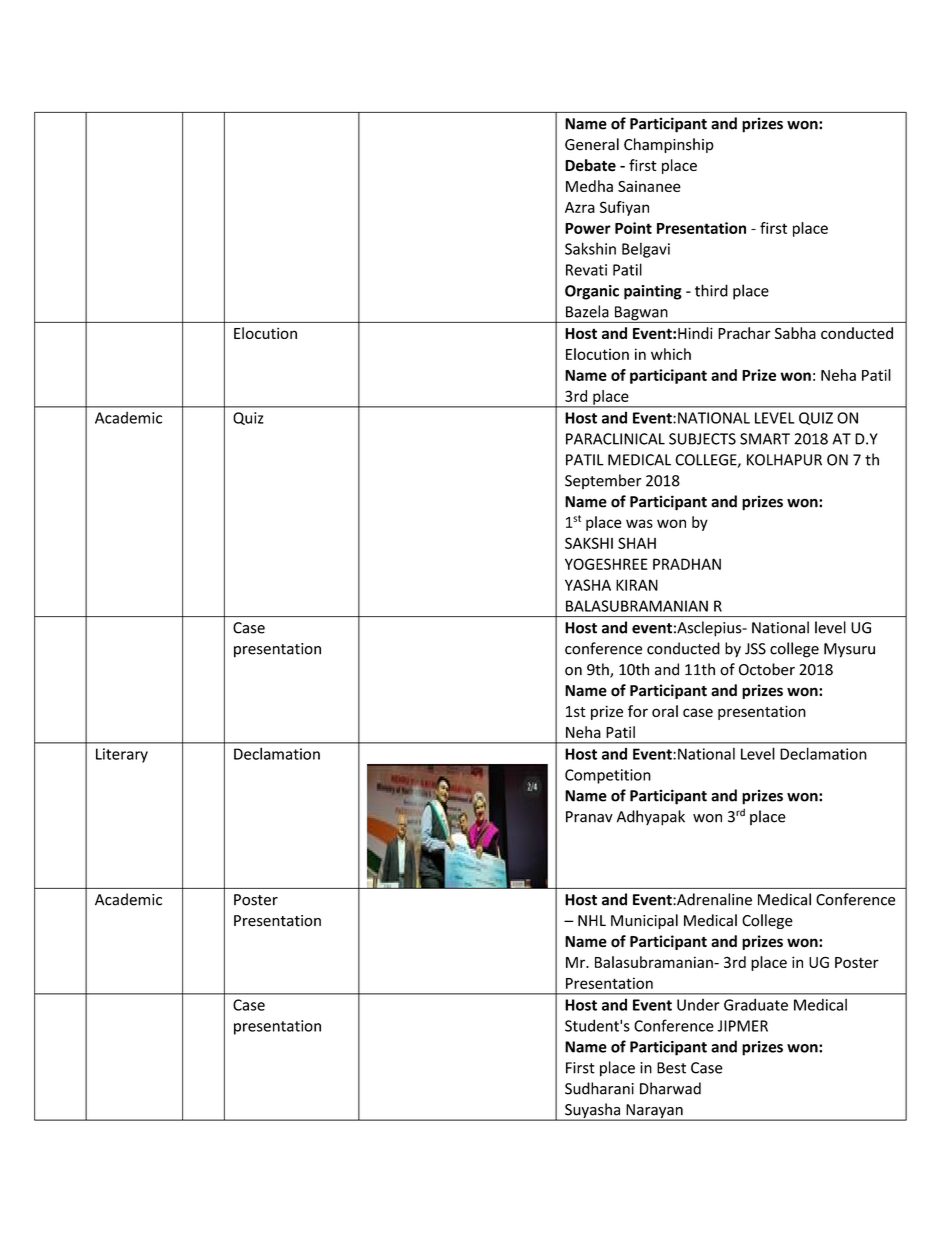  Describe the element at coordinates (633, 228) in the document. I see `Point` at that location.
